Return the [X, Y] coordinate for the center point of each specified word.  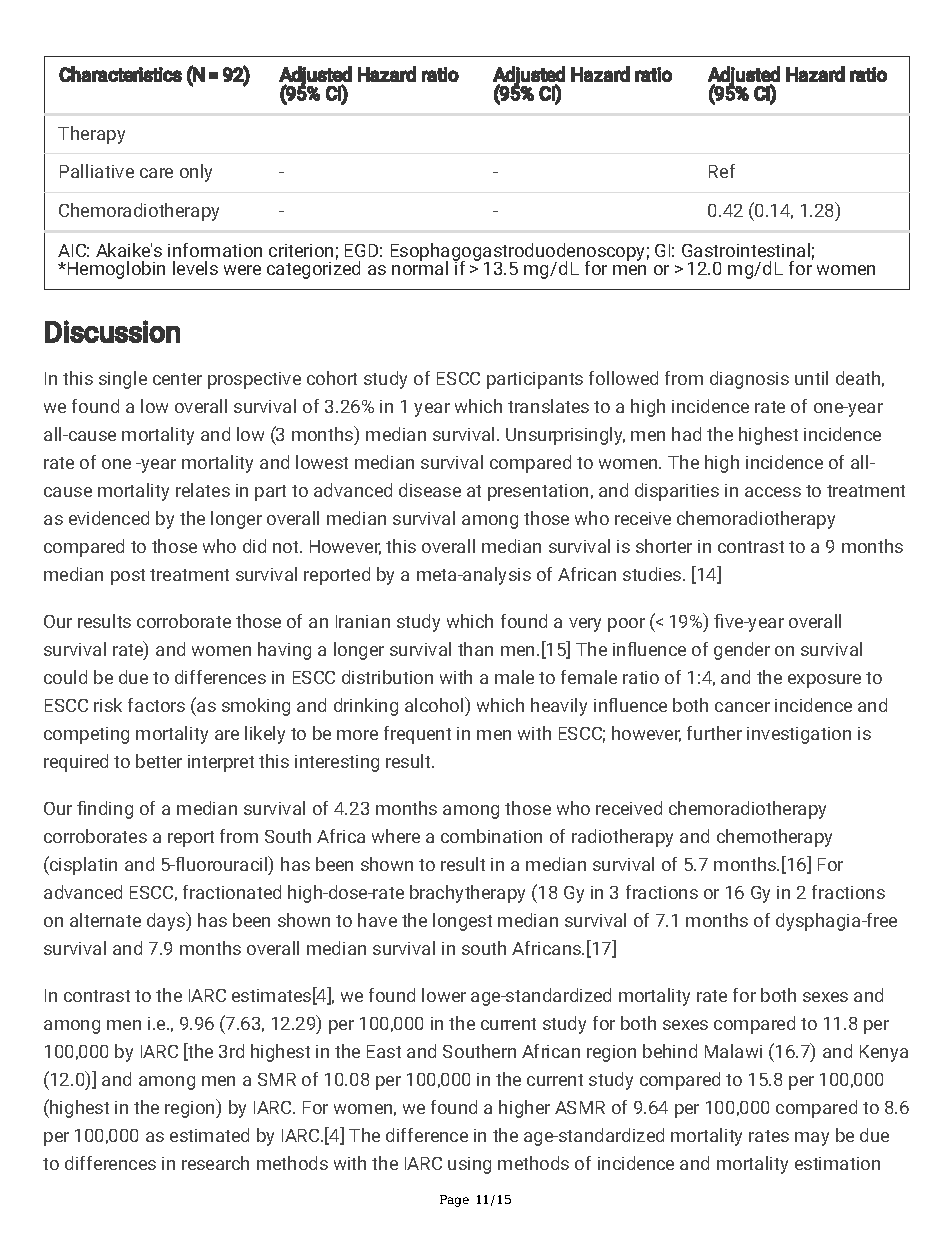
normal [420, 267]
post [128, 577]
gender [742, 651]
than [475, 649]
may [812, 1139]
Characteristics [120, 74]
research [215, 1163]
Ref [722, 171]
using [469, 1165]
